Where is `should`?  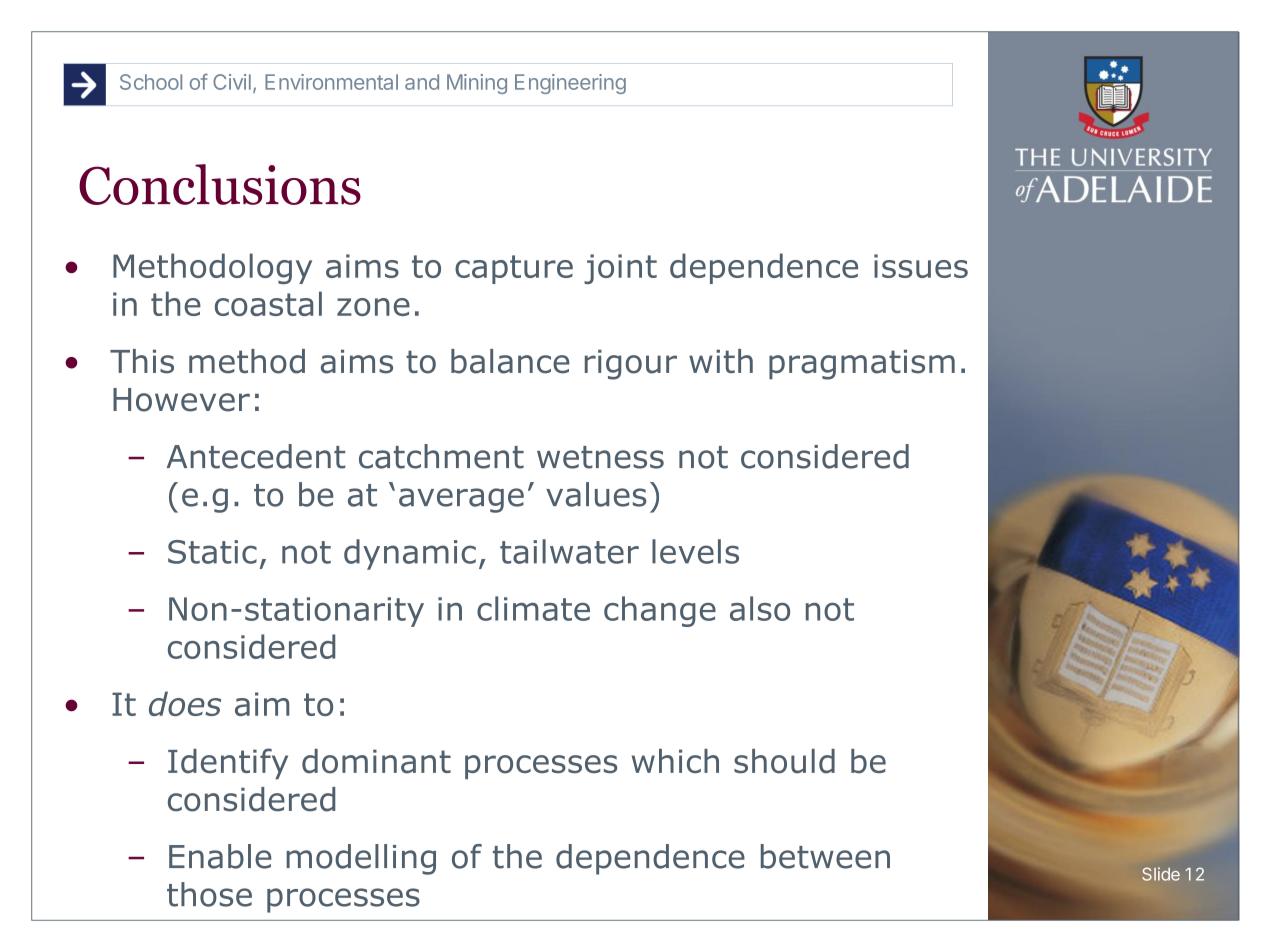
should is located at coordinates (784, 761).
